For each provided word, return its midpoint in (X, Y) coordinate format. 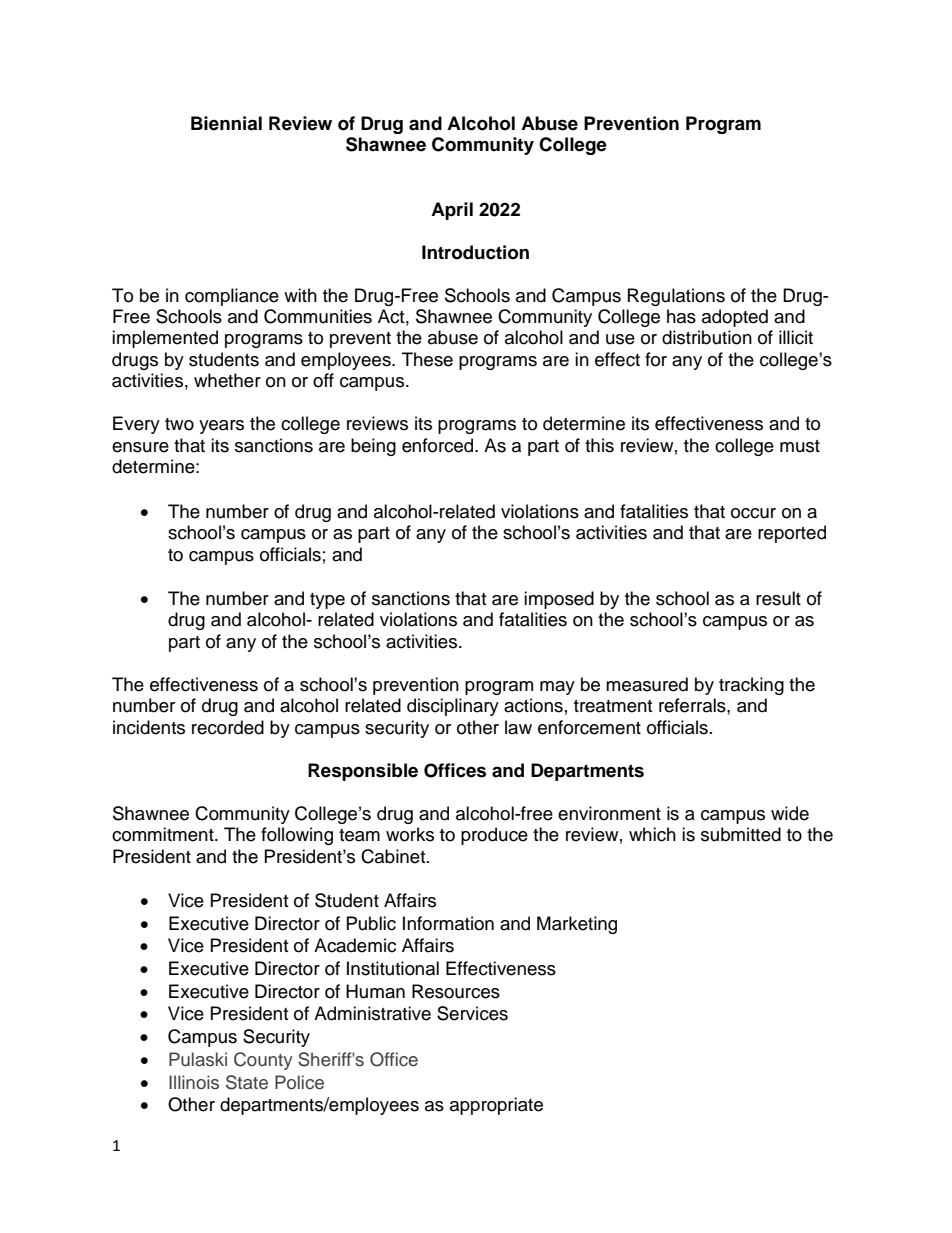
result (778, 598)
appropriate (496, 1106)
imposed (559, 600)
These (427, 359)
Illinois (194, 1082)
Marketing (577, 925)
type (327, 601)
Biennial (226, 123)
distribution (707, 337)
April (452, 211)
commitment (164, 834)
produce (494, 836)
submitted (741, 834)
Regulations (676, 297)
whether (227, 380)
